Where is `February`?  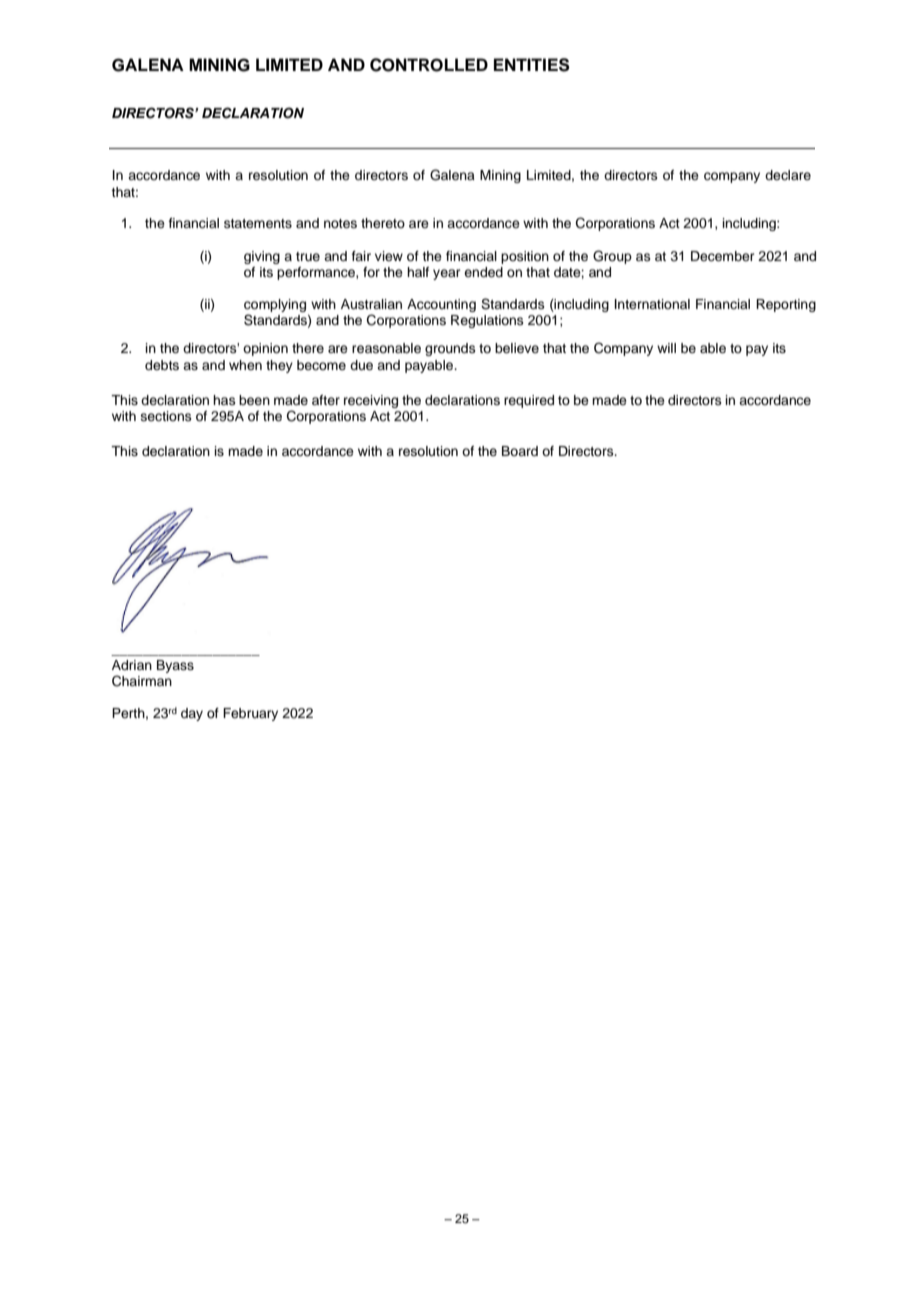 February is located at coordinates (250, 714).
